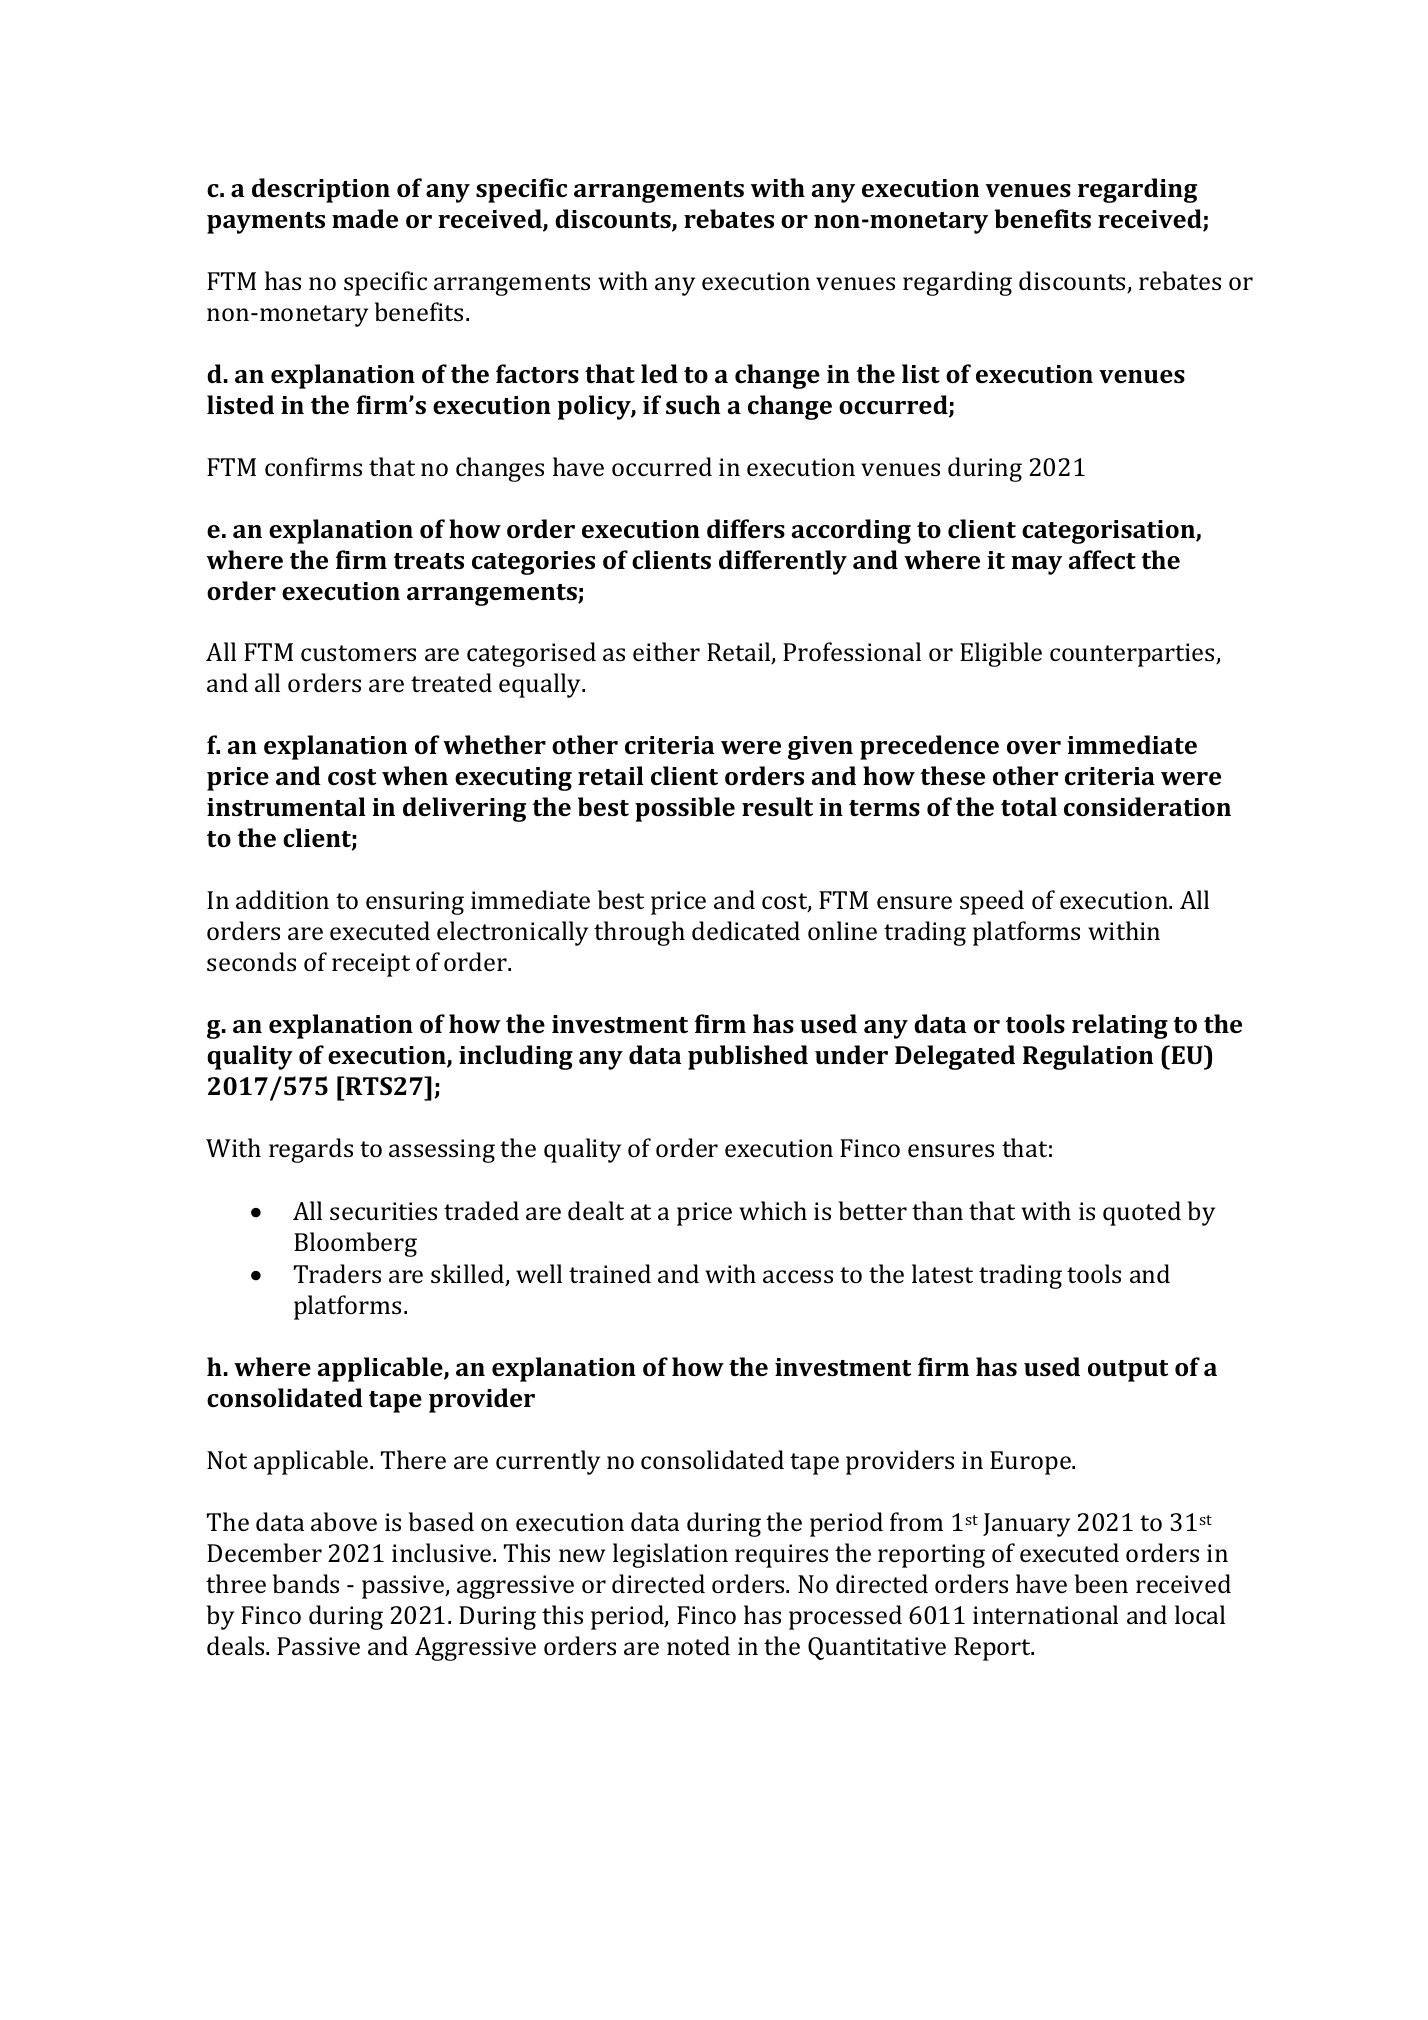 The image size is (1428, 2020). Describe the element at coordinates (365, 218) in the document. I see `made` at that location.
